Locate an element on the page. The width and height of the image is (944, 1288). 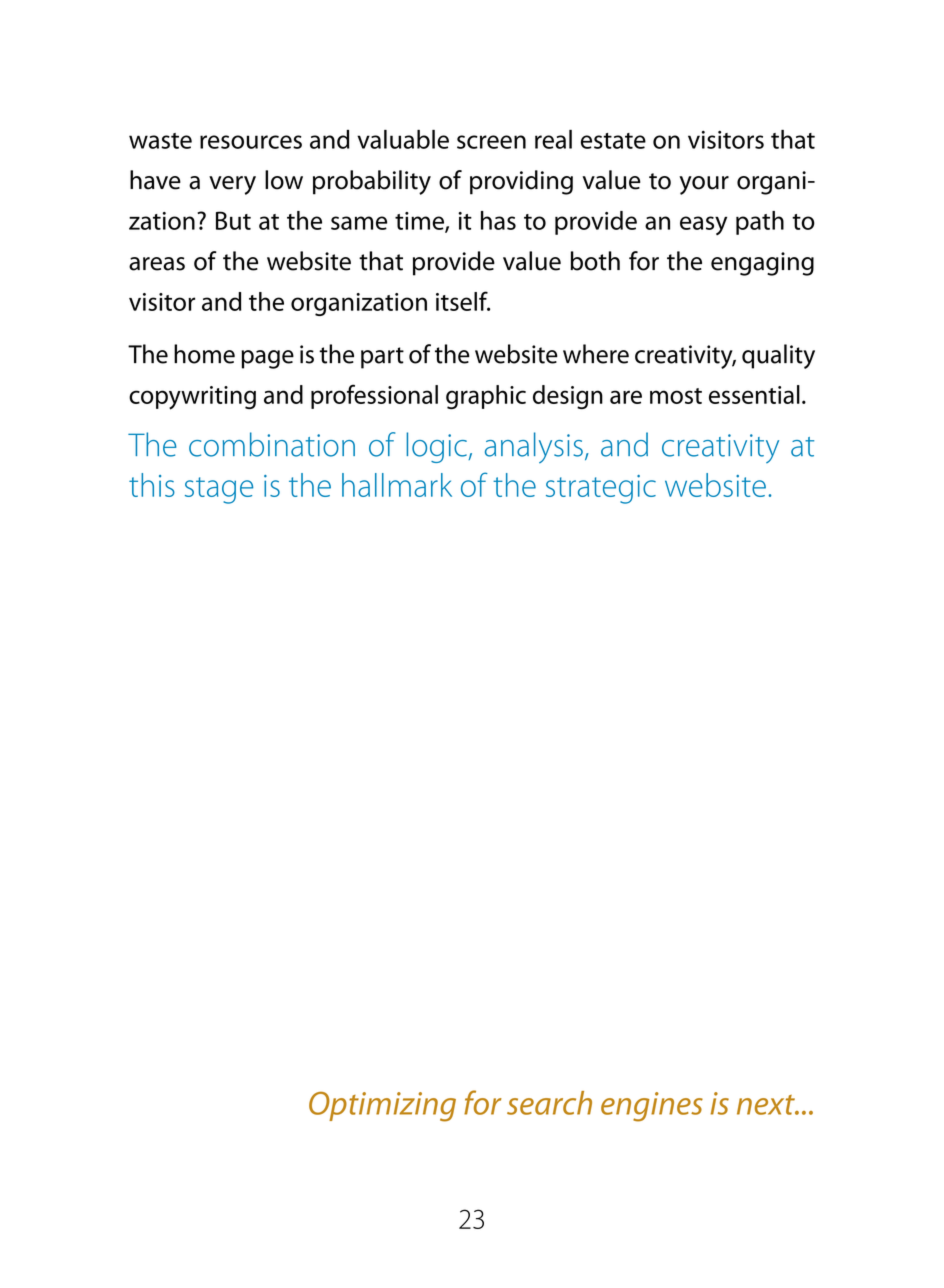
strategic is located at coordinates (601, 489).
